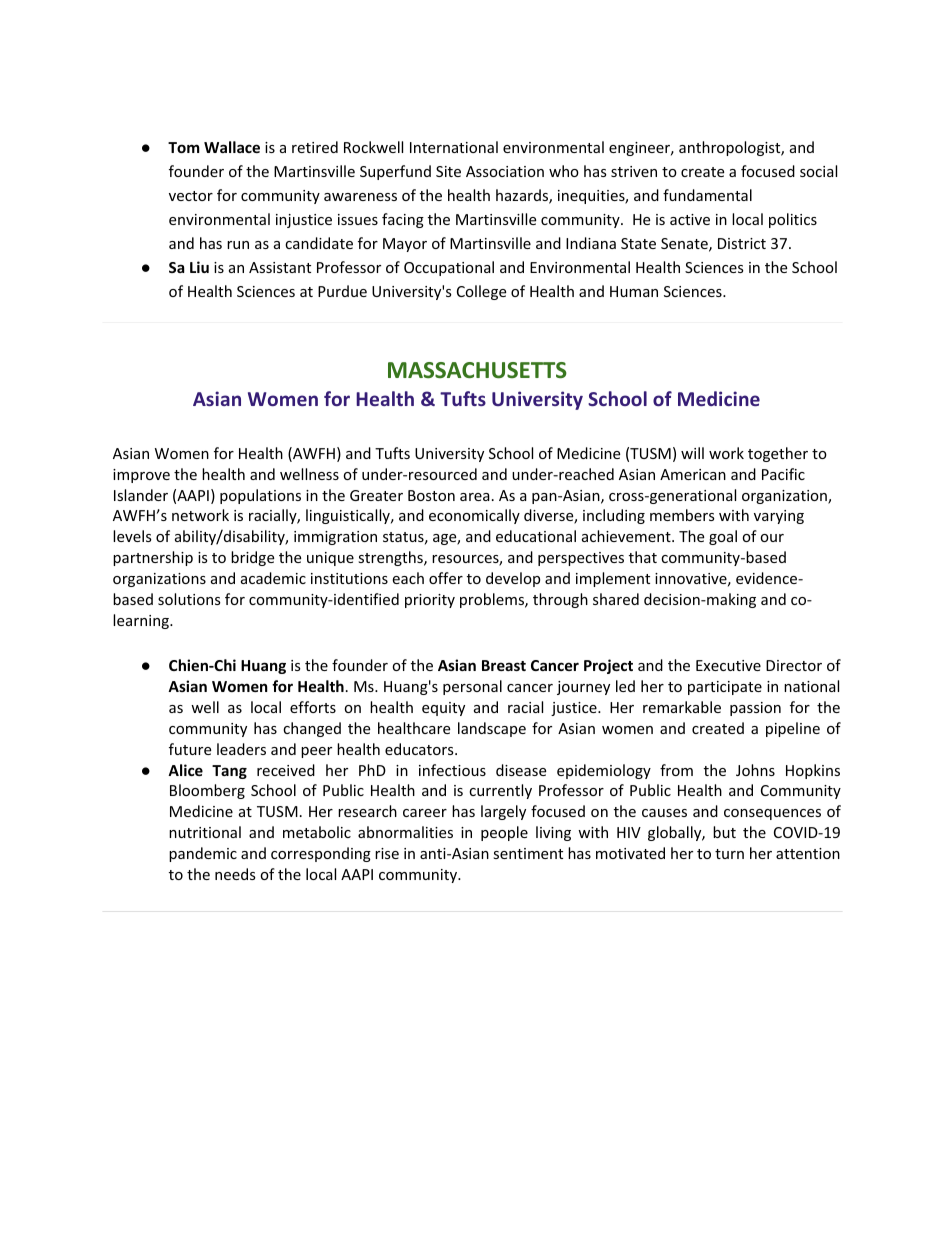 The width and height of the image is (952, 1233). Describe the element at coordinates (472, 687) in the image. I see `personal` at that location.
